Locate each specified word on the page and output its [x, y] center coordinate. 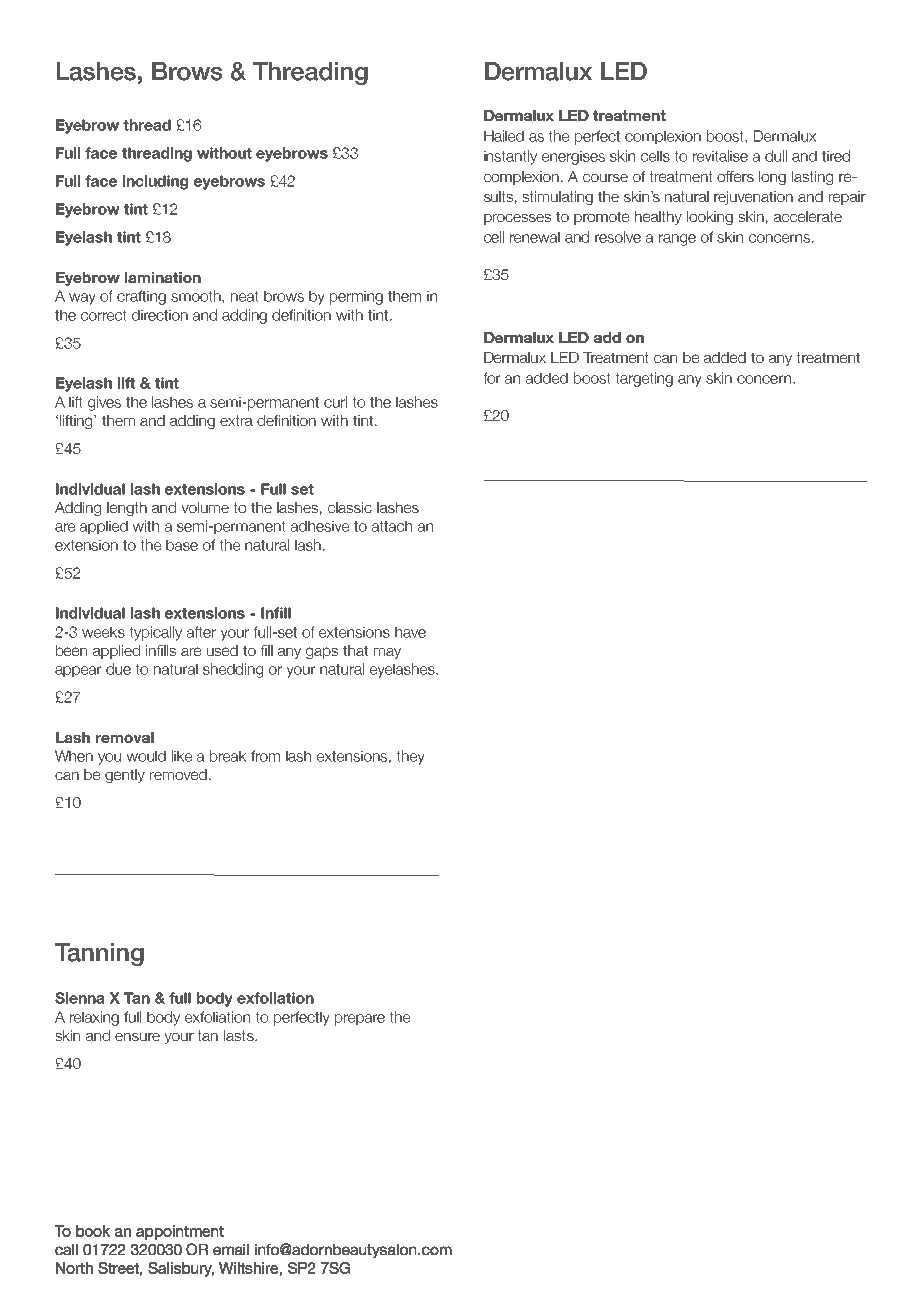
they [410, 757]
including [155, 182]
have [410, 632]
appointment [179, 1232]
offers [735, 176]
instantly [510, 157]
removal [125, 737]
